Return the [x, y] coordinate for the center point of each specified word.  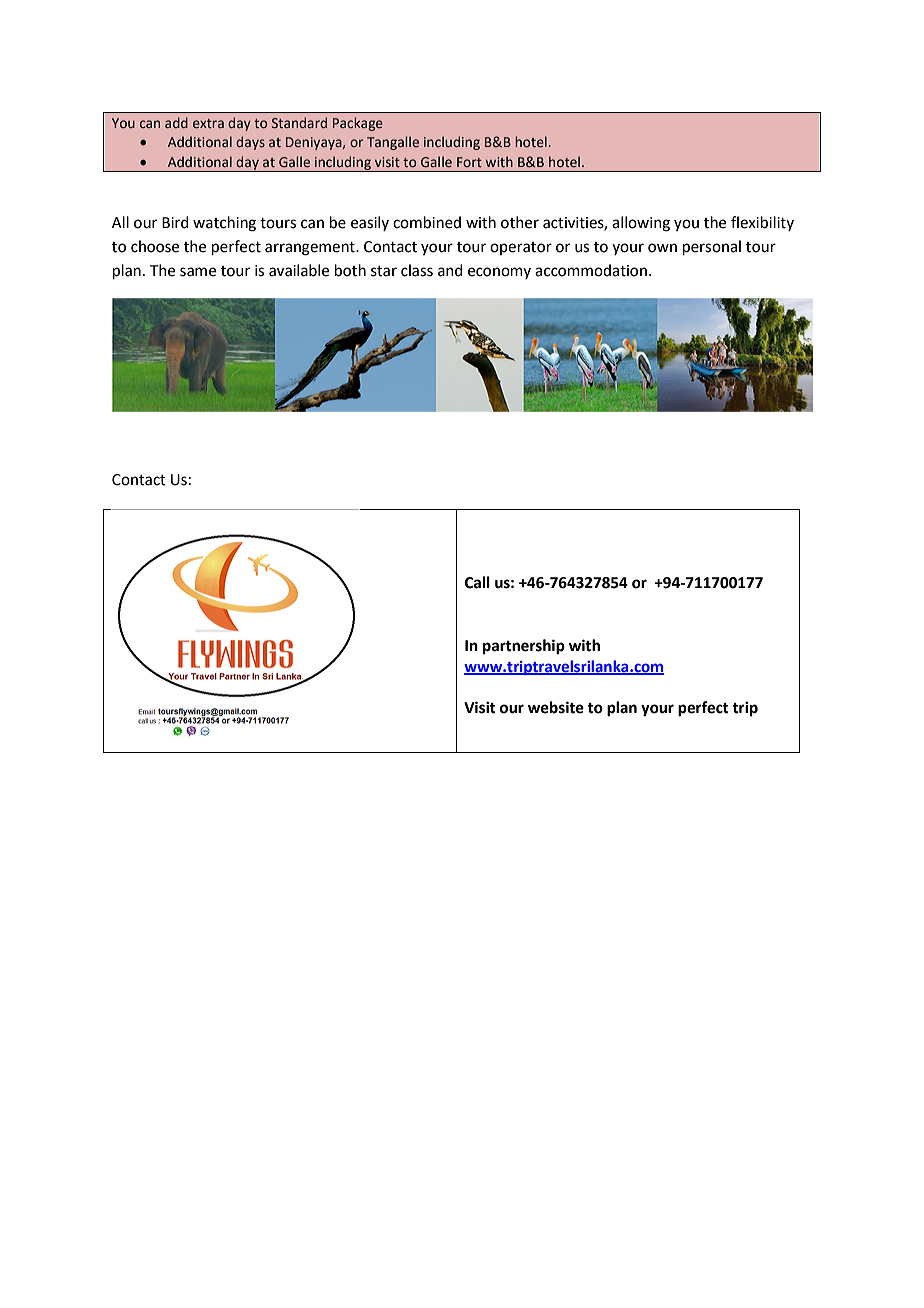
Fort [469, 162]
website [556, 707]
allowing [641, 224]
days [250, 143]
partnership [524, 647]
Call [477, 582]
